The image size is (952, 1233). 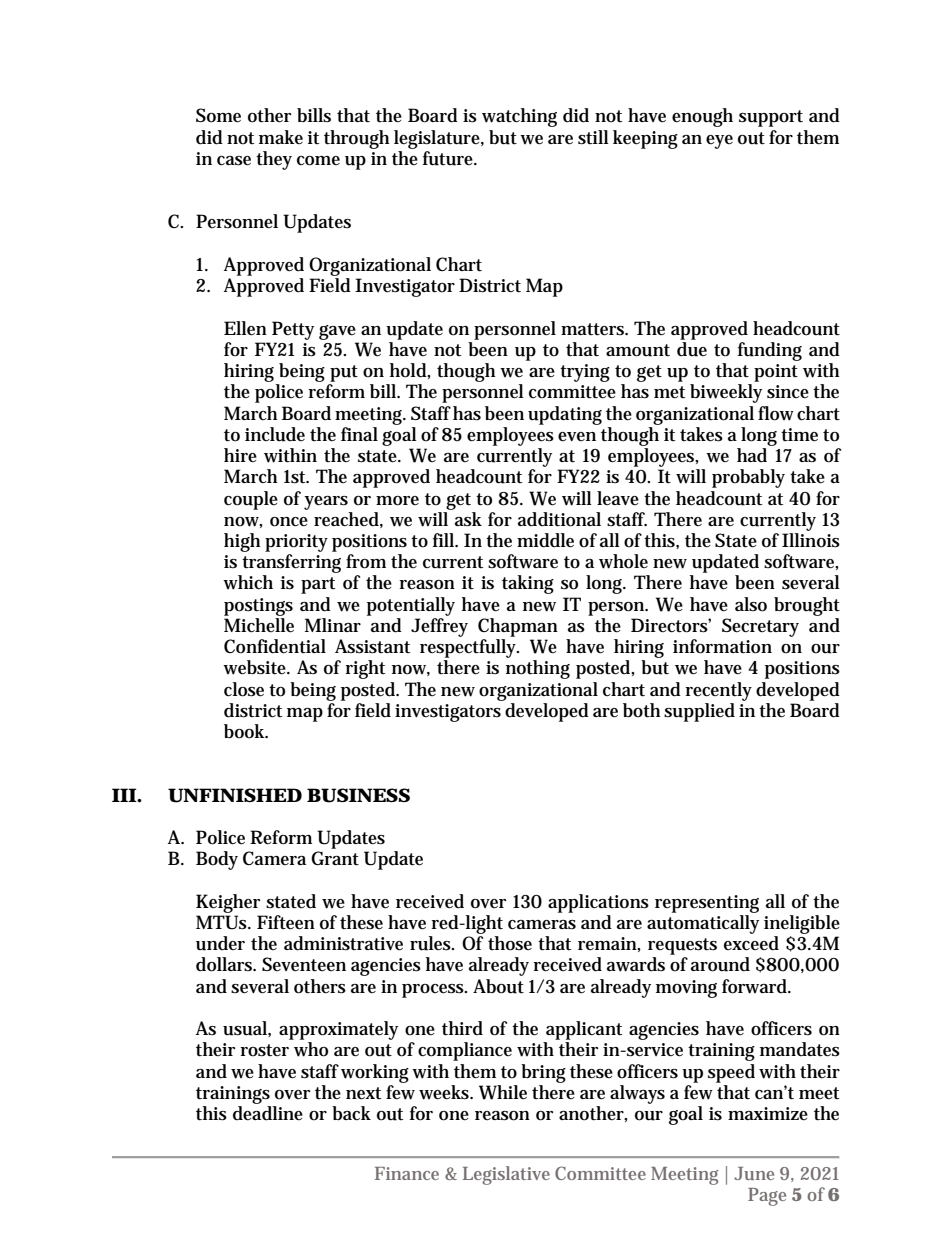 What do you see at coordinates (707, 904) in the screenshot?
I see `representing` at bounding box center [707, 904].
